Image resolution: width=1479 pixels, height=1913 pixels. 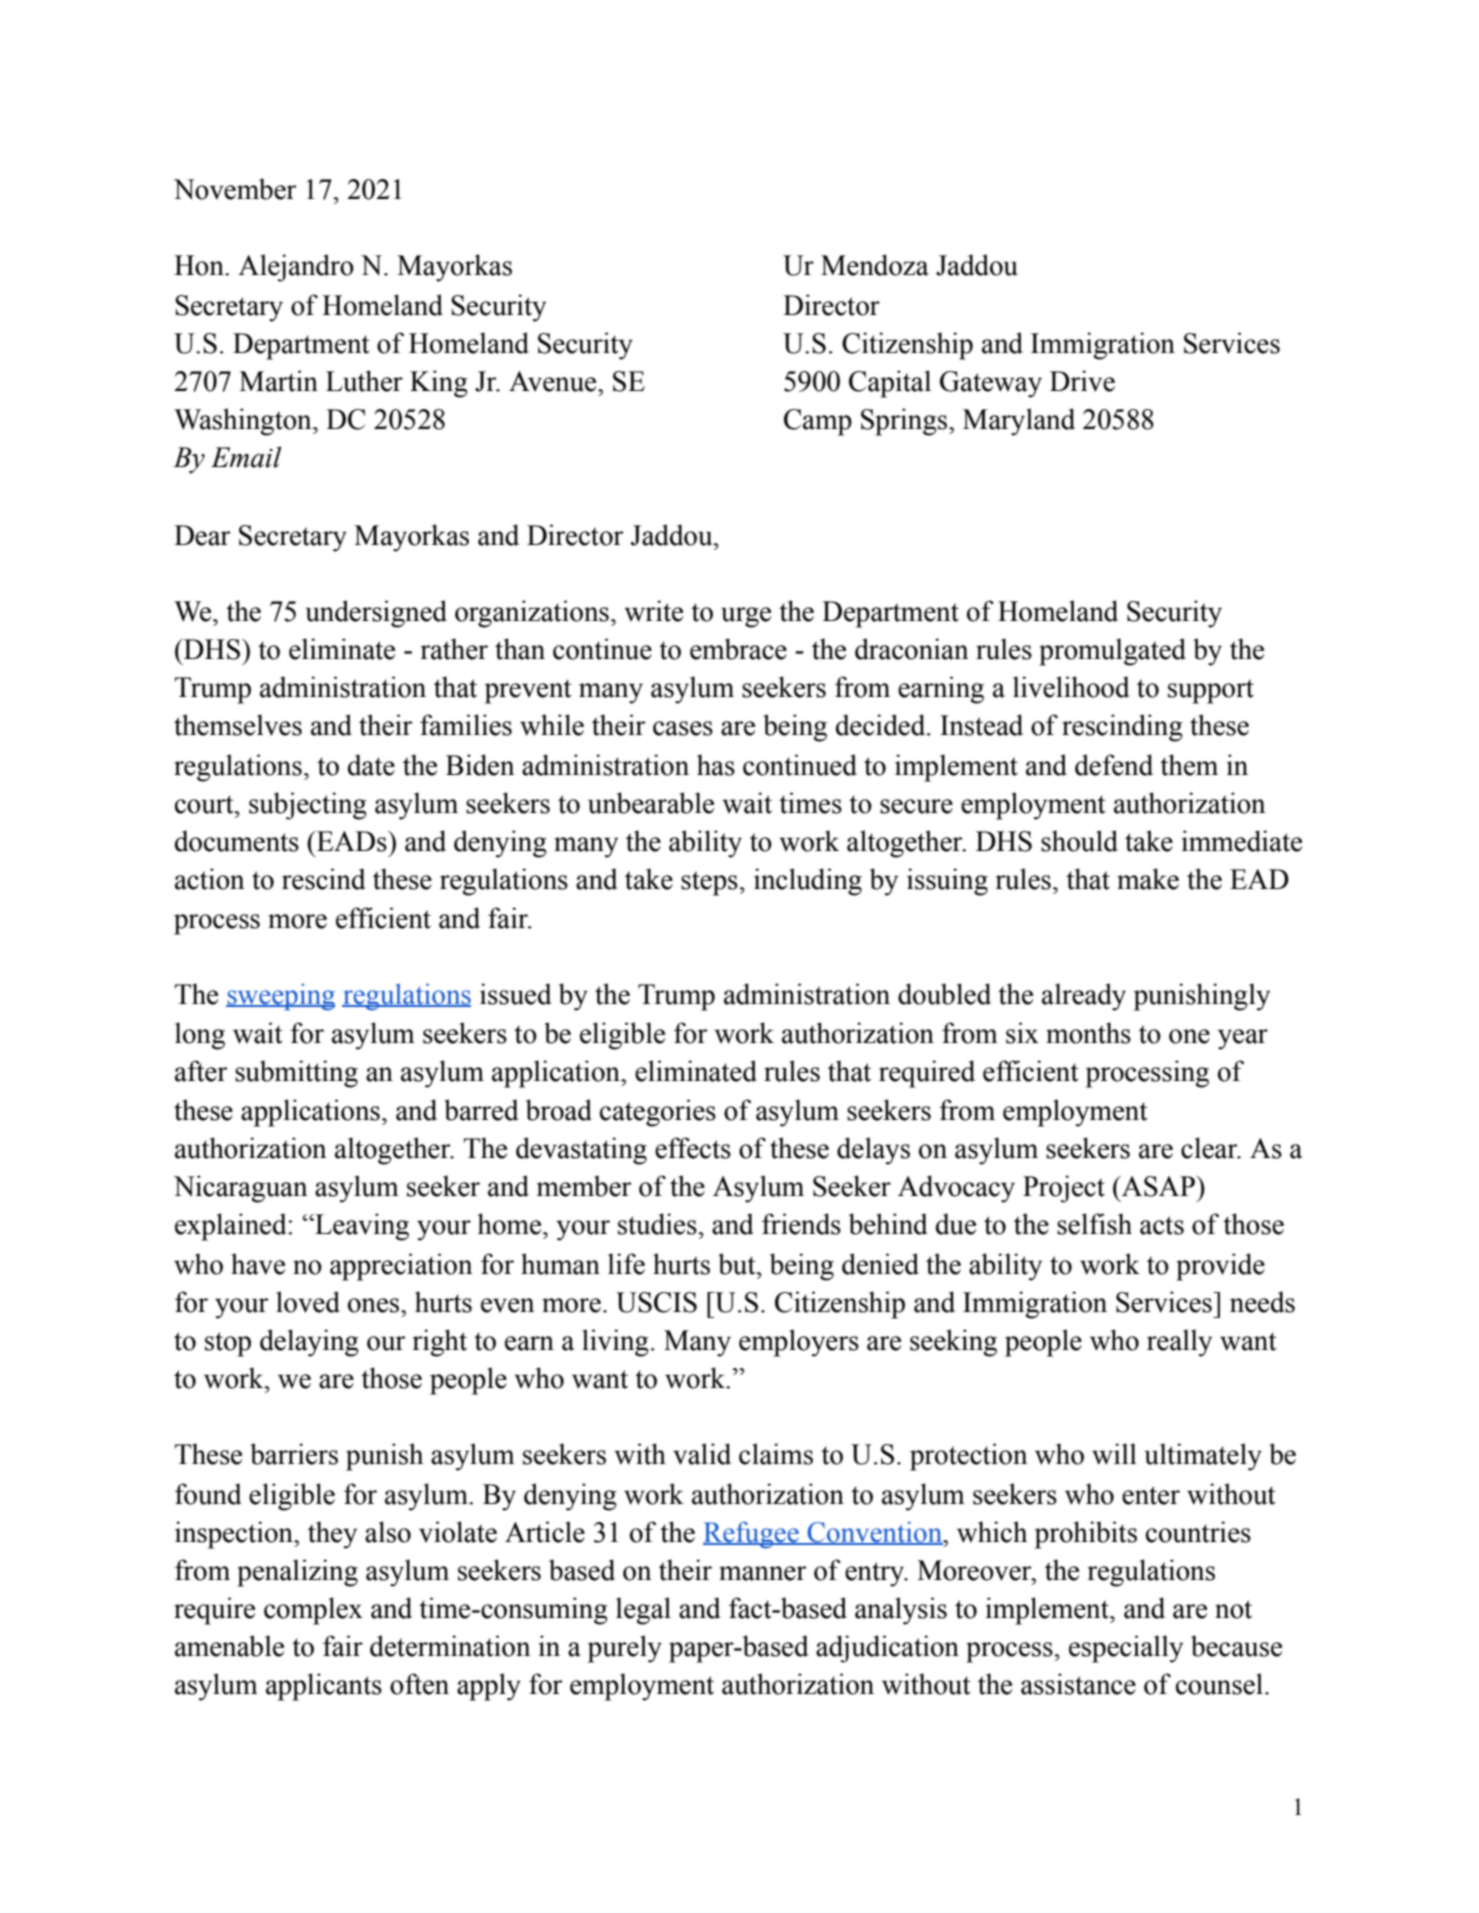 I want to click on especially, so click(x=1126, y=1649).
